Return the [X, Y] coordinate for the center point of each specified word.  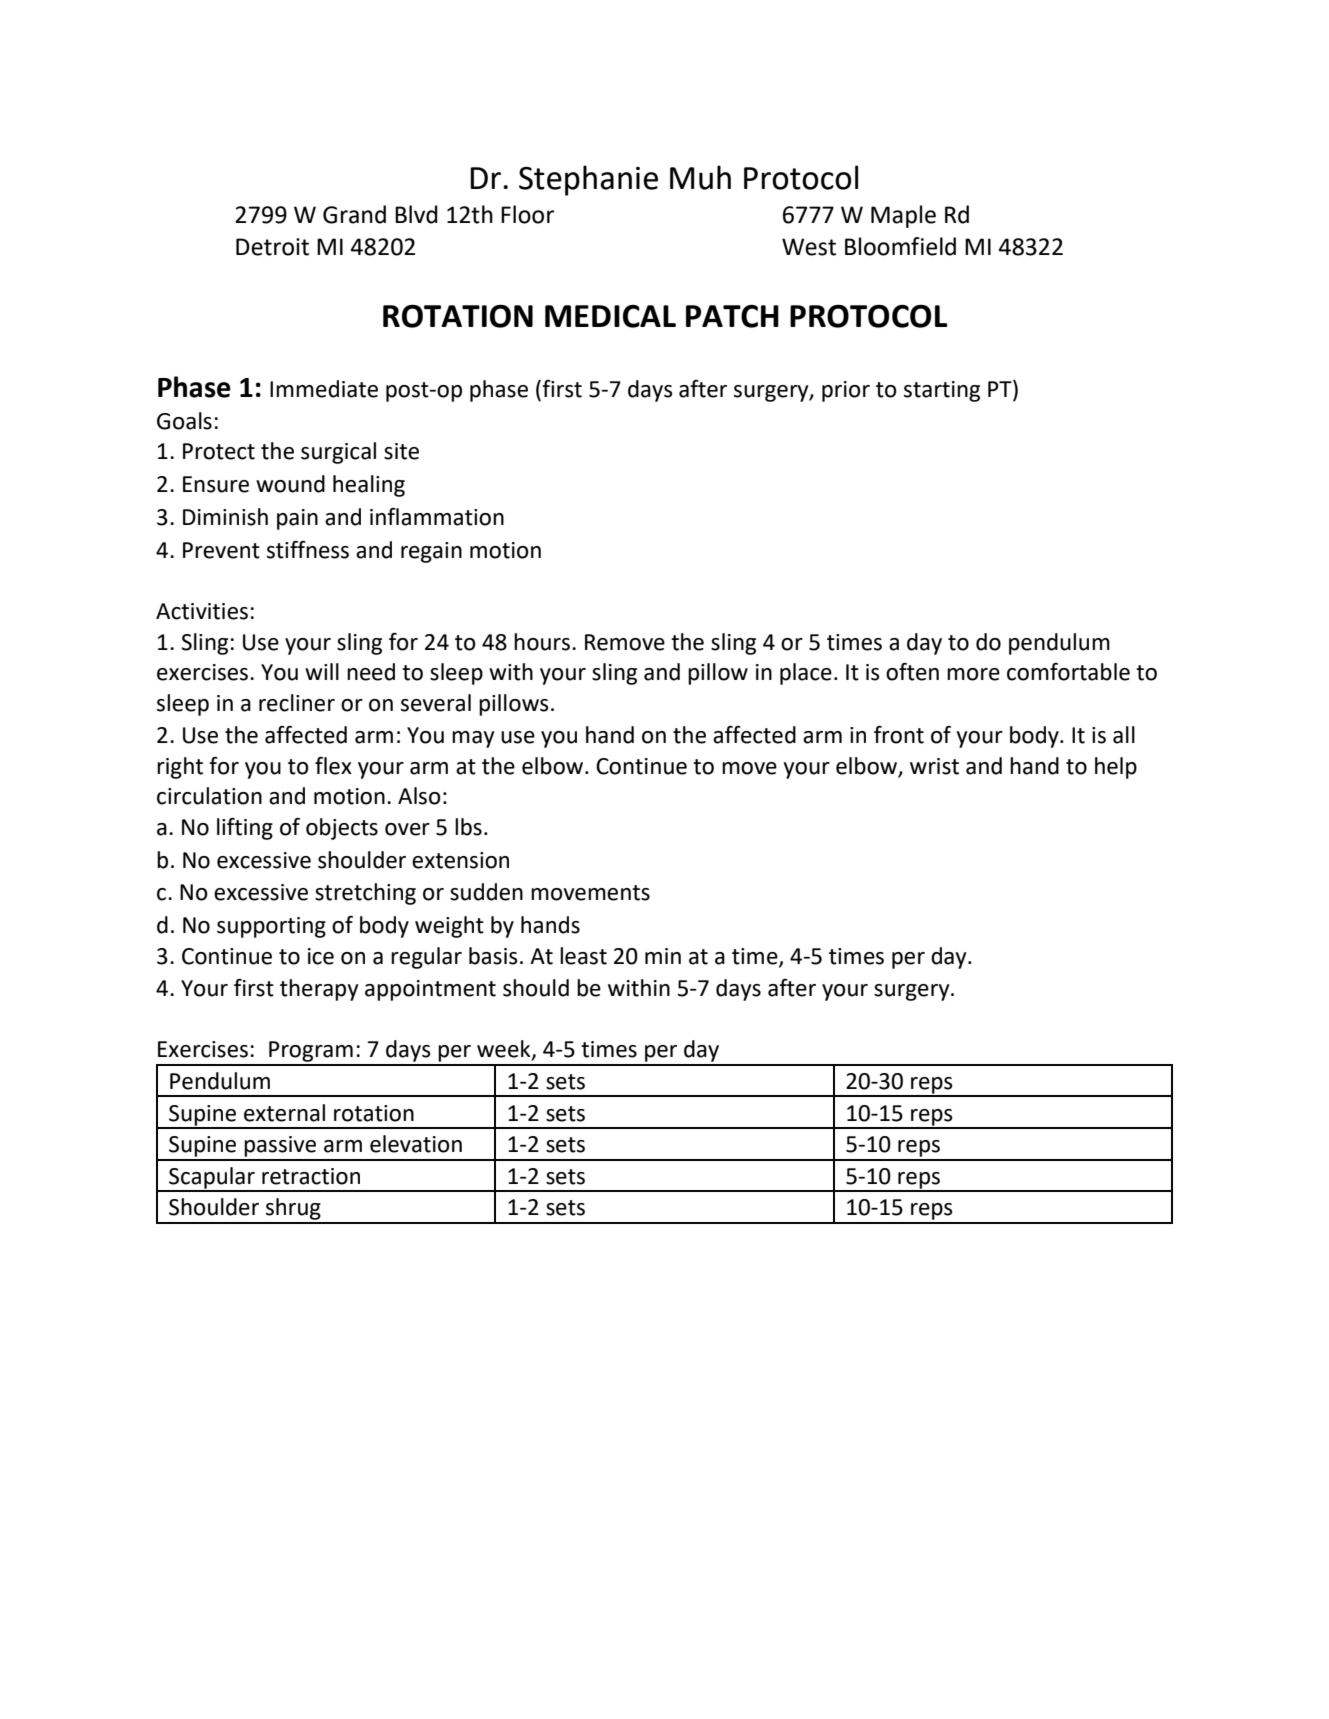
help [1116, 768]
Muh [700, 177]
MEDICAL [610, 316]
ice [321, 956]
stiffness [308, 550]
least [583, 956]
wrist [934, 766]
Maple [903, 216]
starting [942, 391]
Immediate [324, 389]
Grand [354, 214]
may [473, 739]
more [973, 674]
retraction [311, 1176]
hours [543, 642]
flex [333, 766]
